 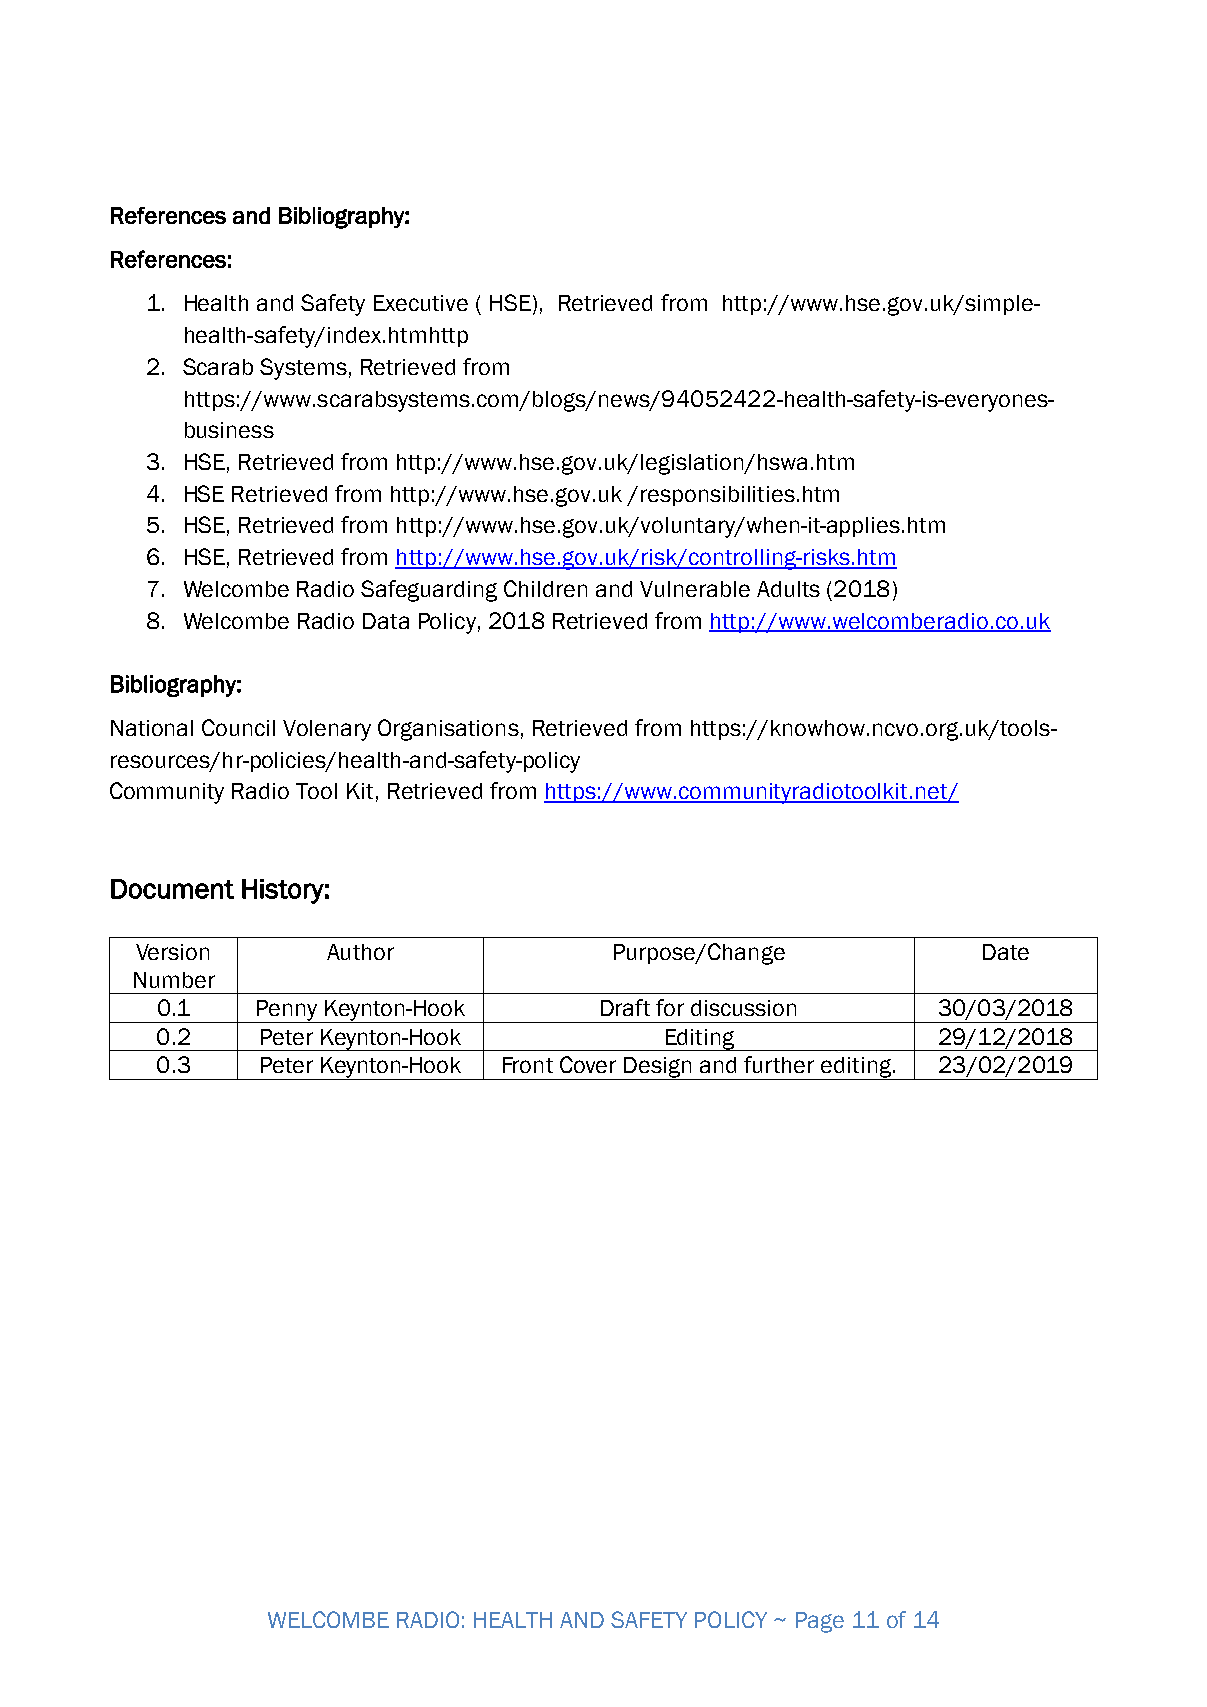 I want to click on Cover, so click(x=588, y=1064).
